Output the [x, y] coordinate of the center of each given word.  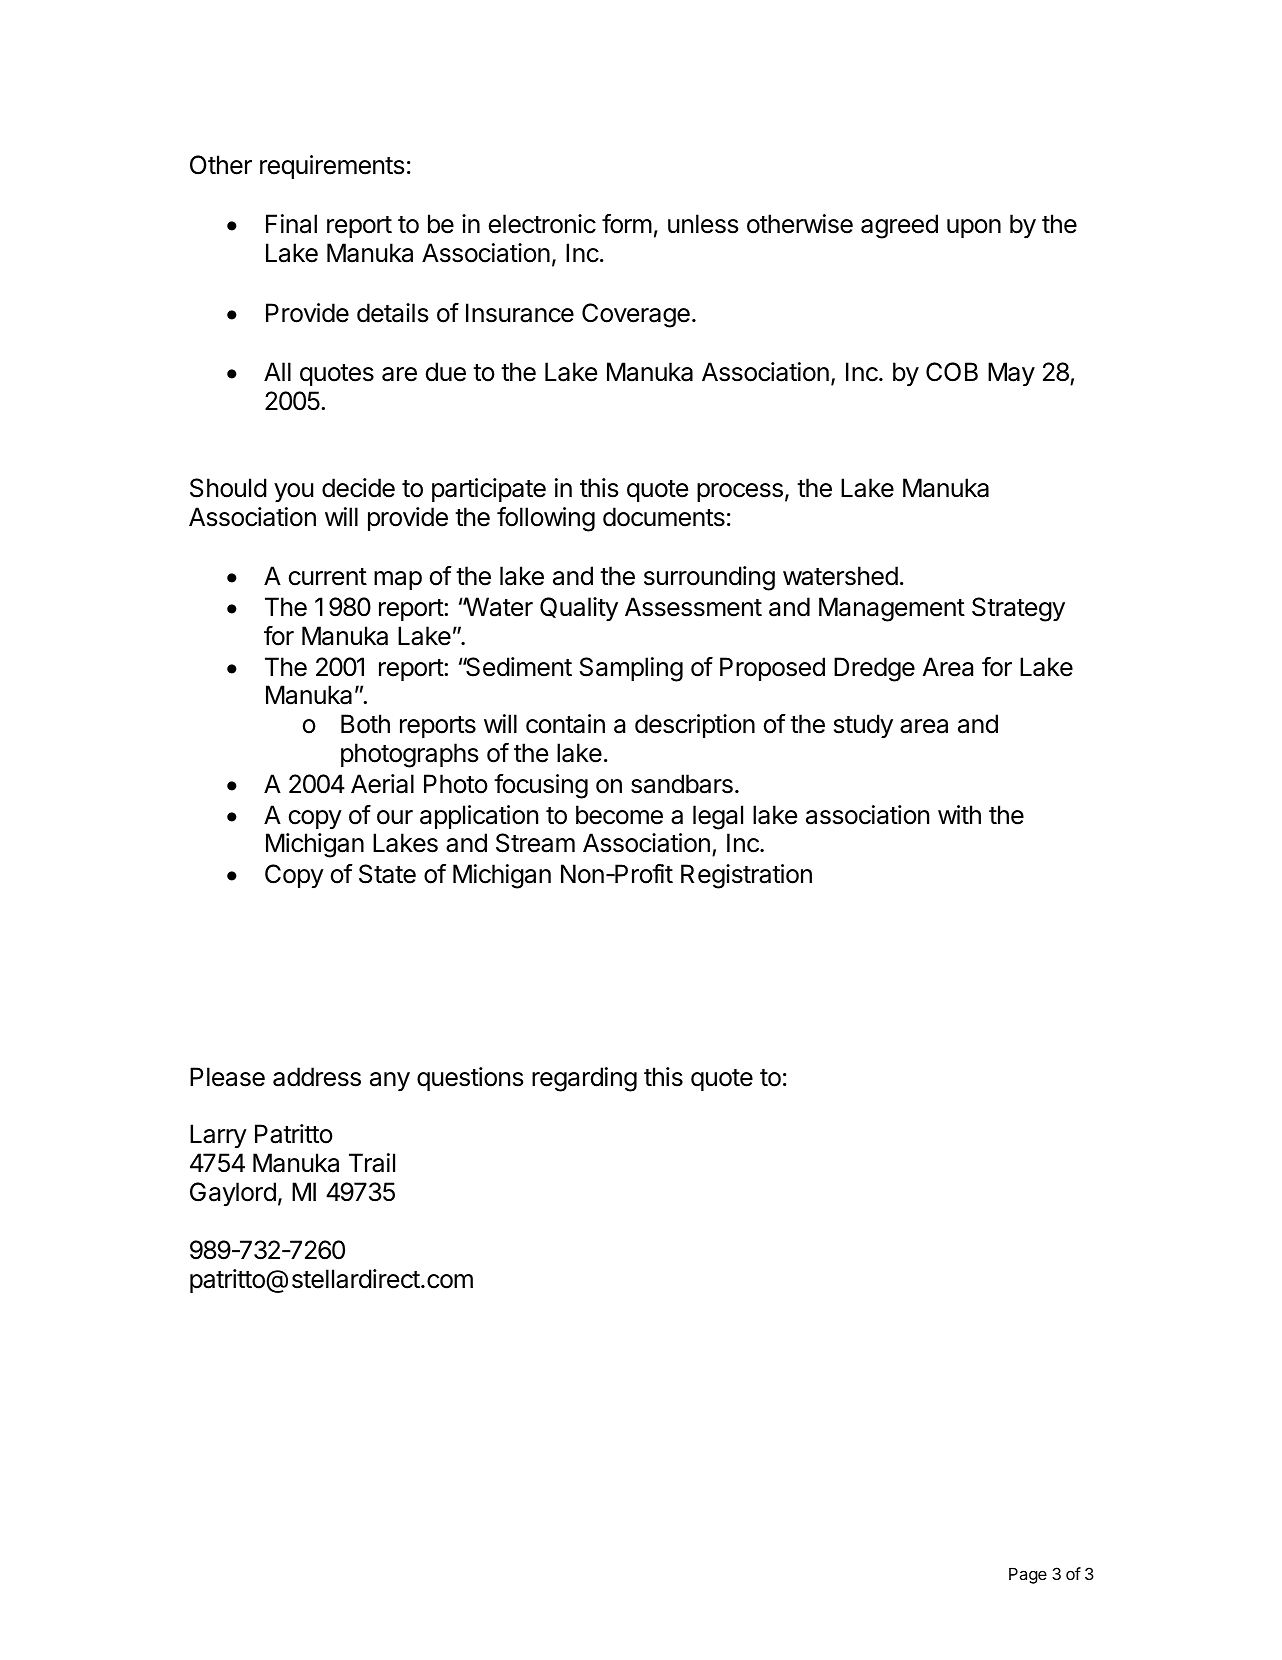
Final [291, 224]
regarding [584, 1079]
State [387, 874]
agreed [899, 226]
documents [664, 517]
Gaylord [233, 1194]
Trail [372, 1163]
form [627, 224]
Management [892, 609]
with [959, 814]
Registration [746, 876]
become [619, 815]
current [328, 577]
